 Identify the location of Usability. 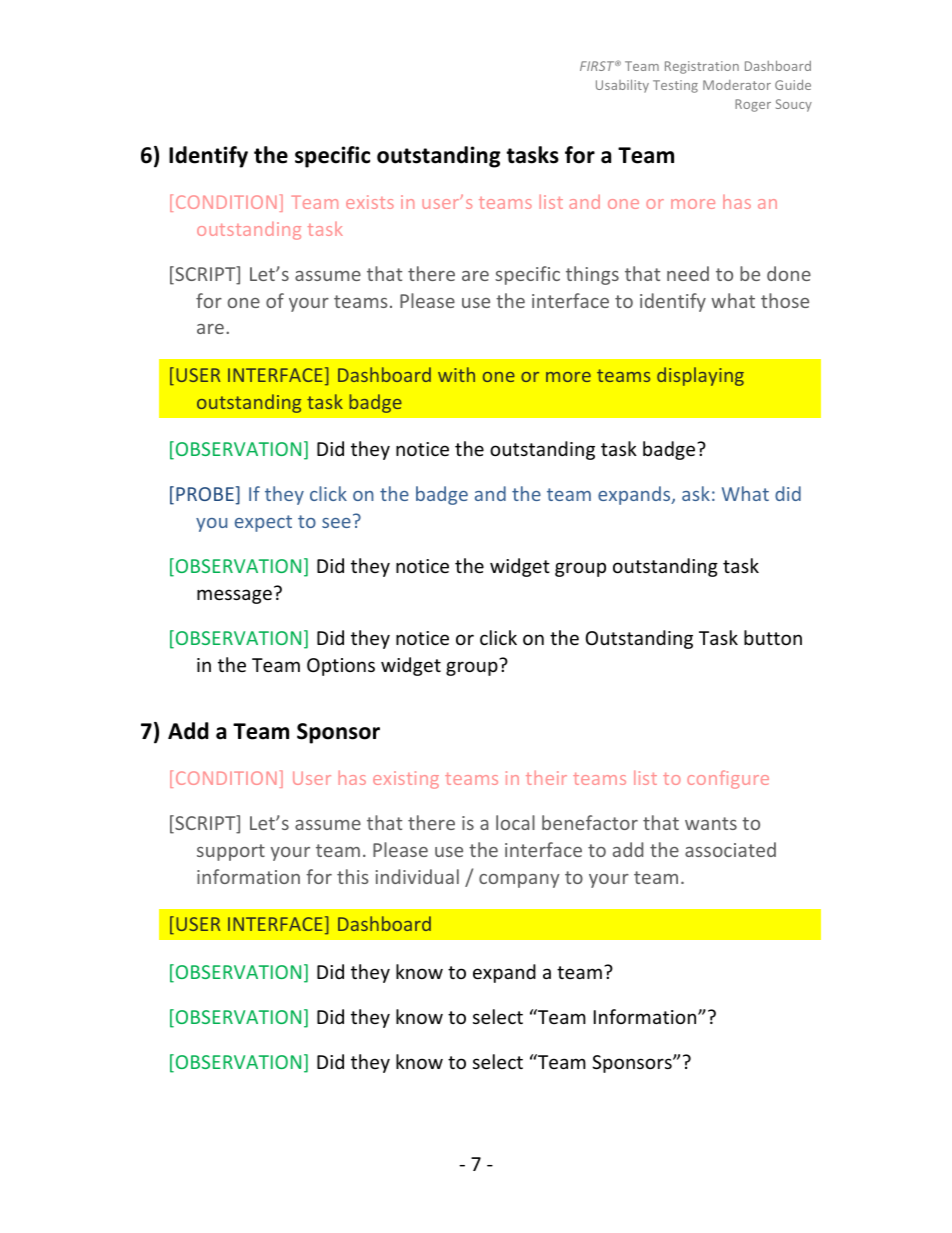
(622, 86).
